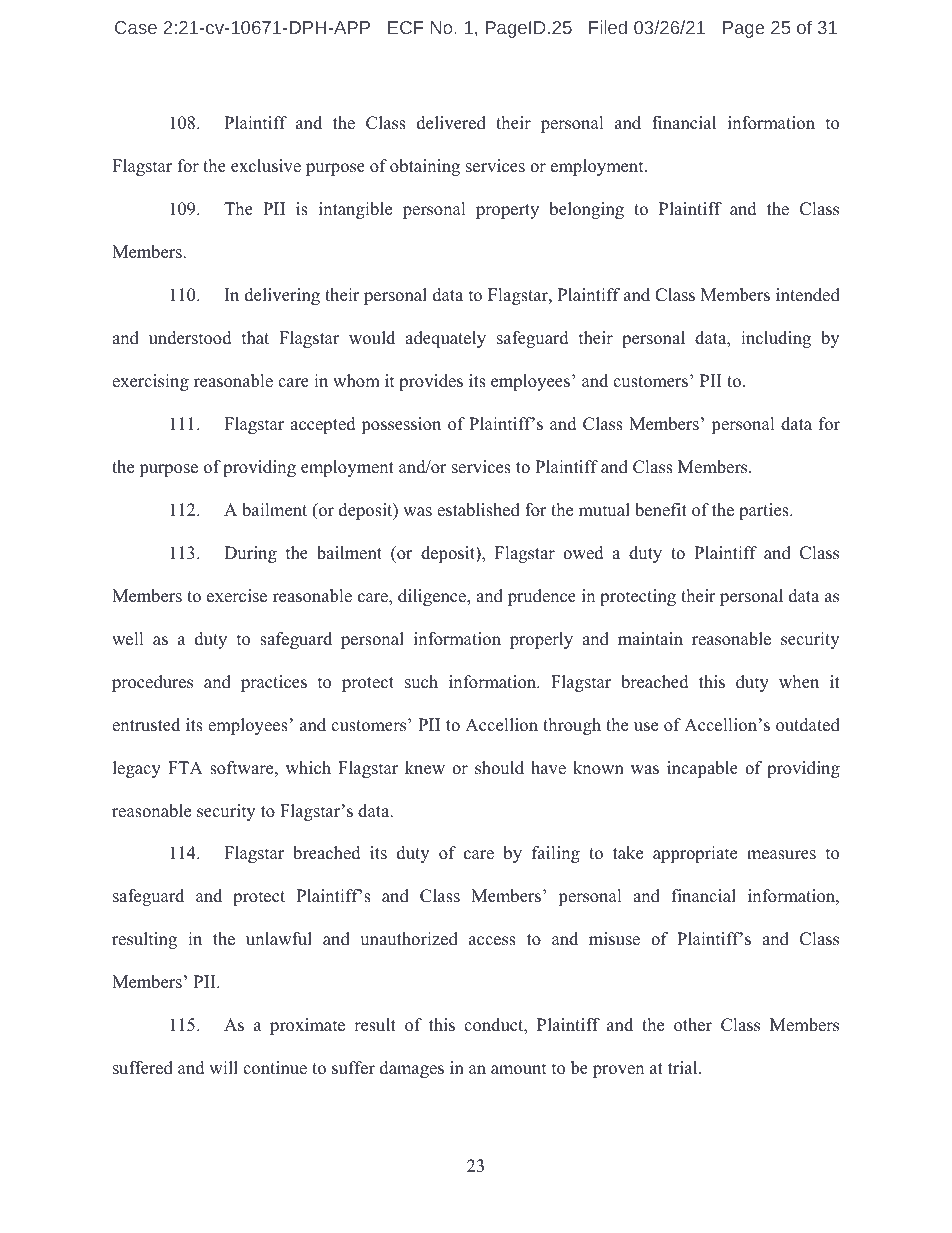 Image resolution: width=952 pixels, height=1233 pixels. I want to click on provides, so click(431, 382).
